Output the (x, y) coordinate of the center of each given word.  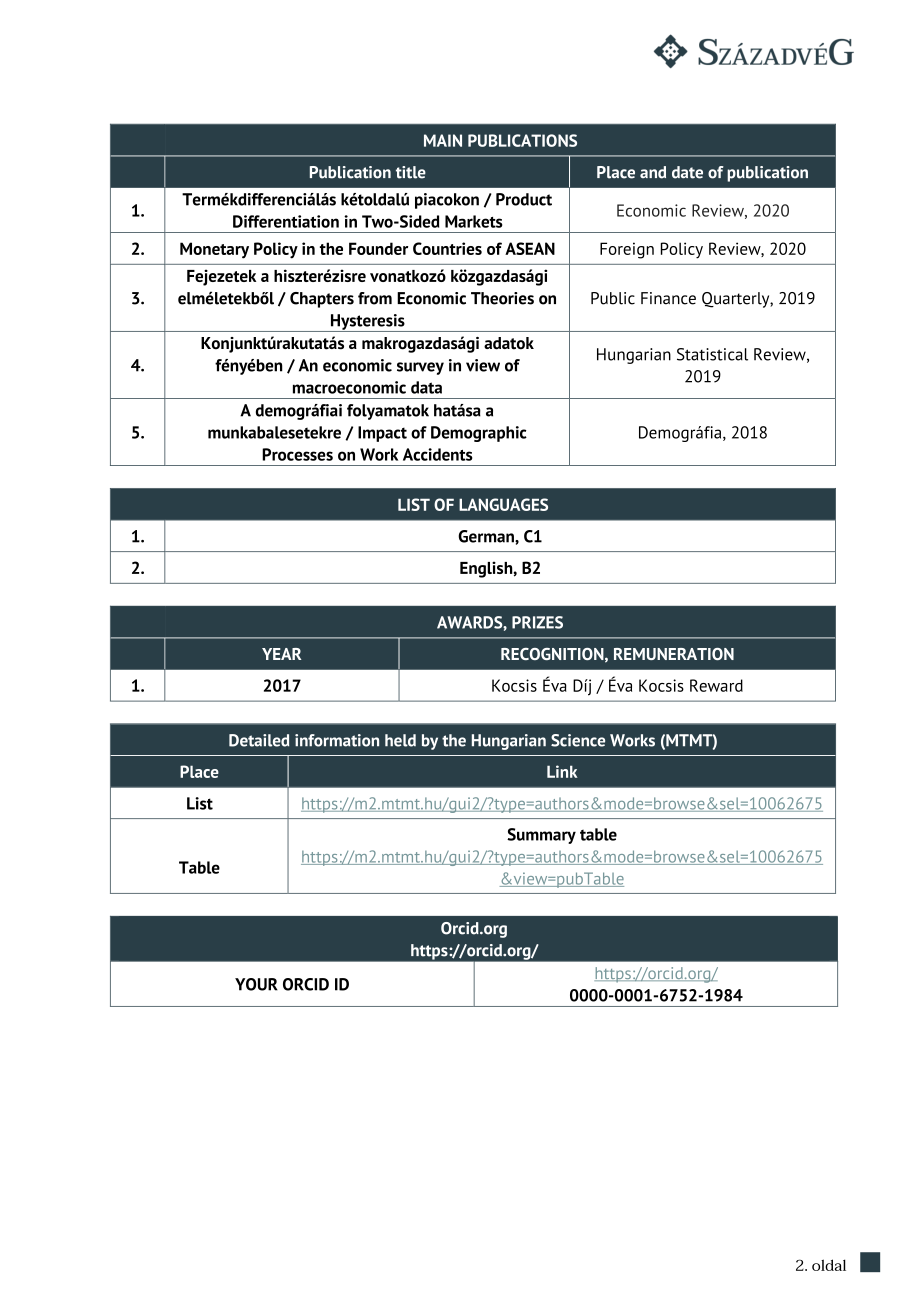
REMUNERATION (674, 654)
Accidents (438, 454)
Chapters (322, 300)
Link (562, 771)
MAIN (443, 140)
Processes (297, 454)
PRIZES (537, 622)
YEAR (281, 654)
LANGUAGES (503, 504)
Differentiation (286, 221)
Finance (668, 298)
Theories (502, 298)
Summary (541, 836)
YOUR (256, 984)
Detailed (259, 740)
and (653, 172)
